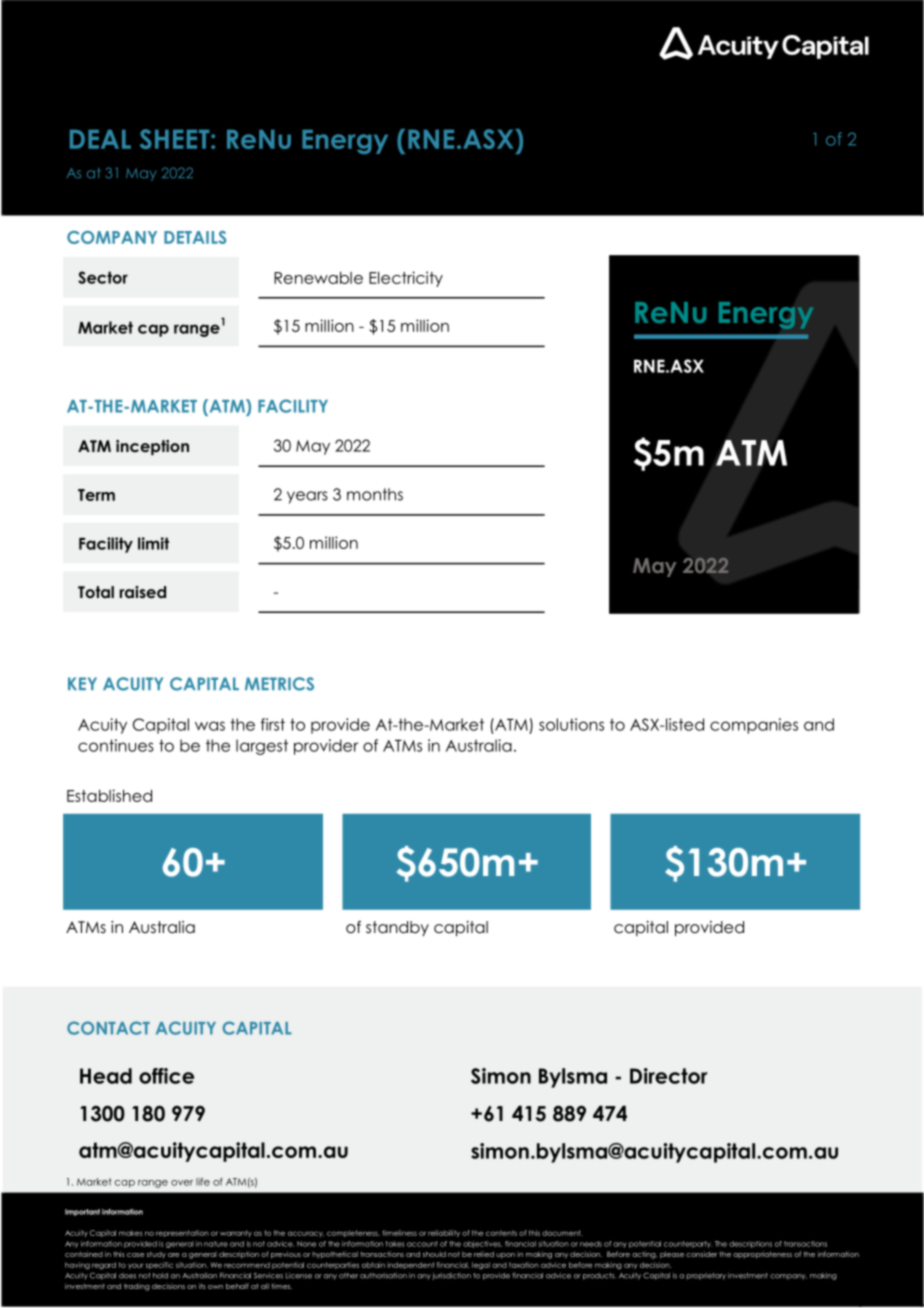 Image resolution: width=924 pixels, height=1308 pixels. I want to click on account, so click(422, 1244).
